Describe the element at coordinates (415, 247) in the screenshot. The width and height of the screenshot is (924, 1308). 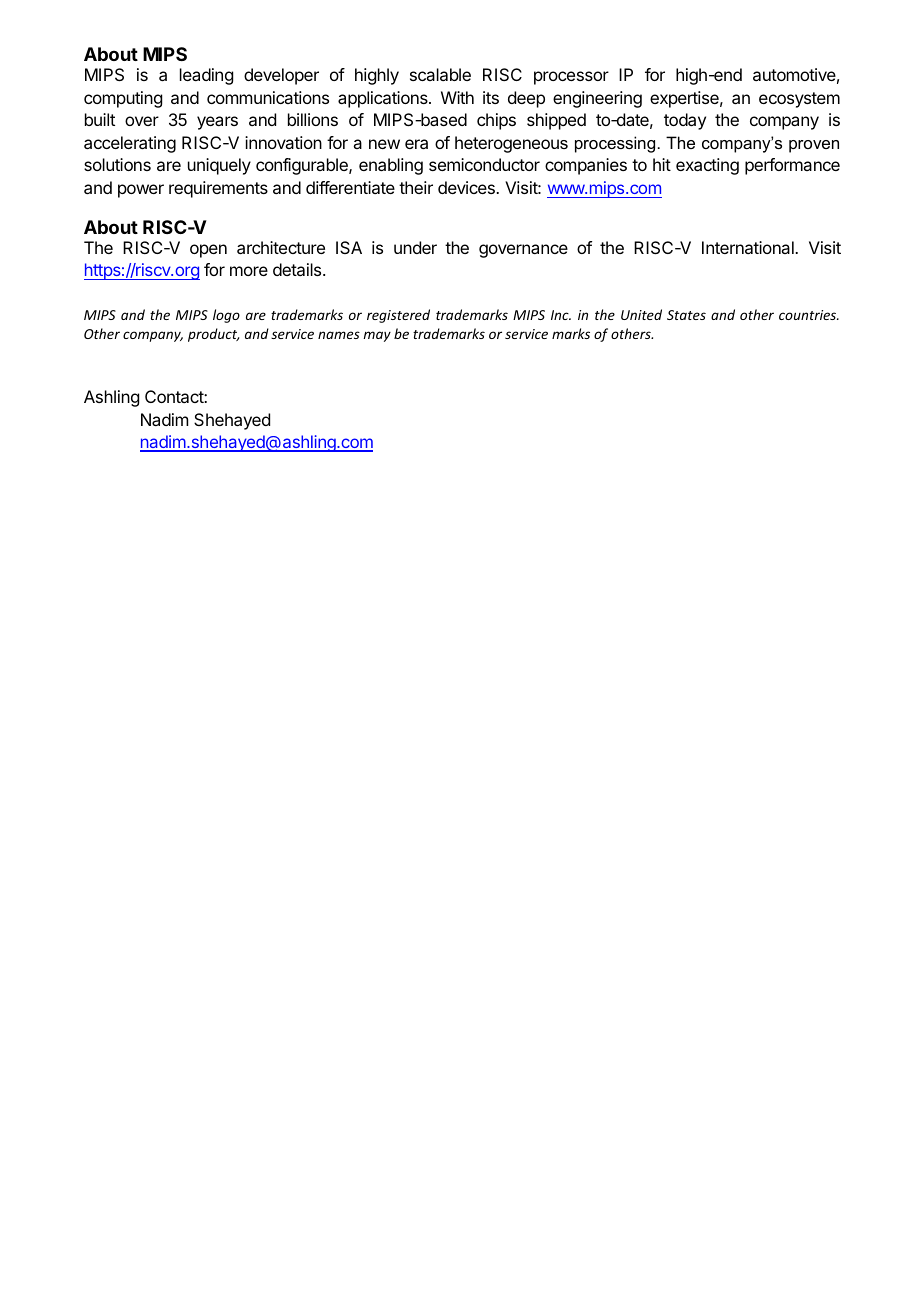
I see `under` at that location.
